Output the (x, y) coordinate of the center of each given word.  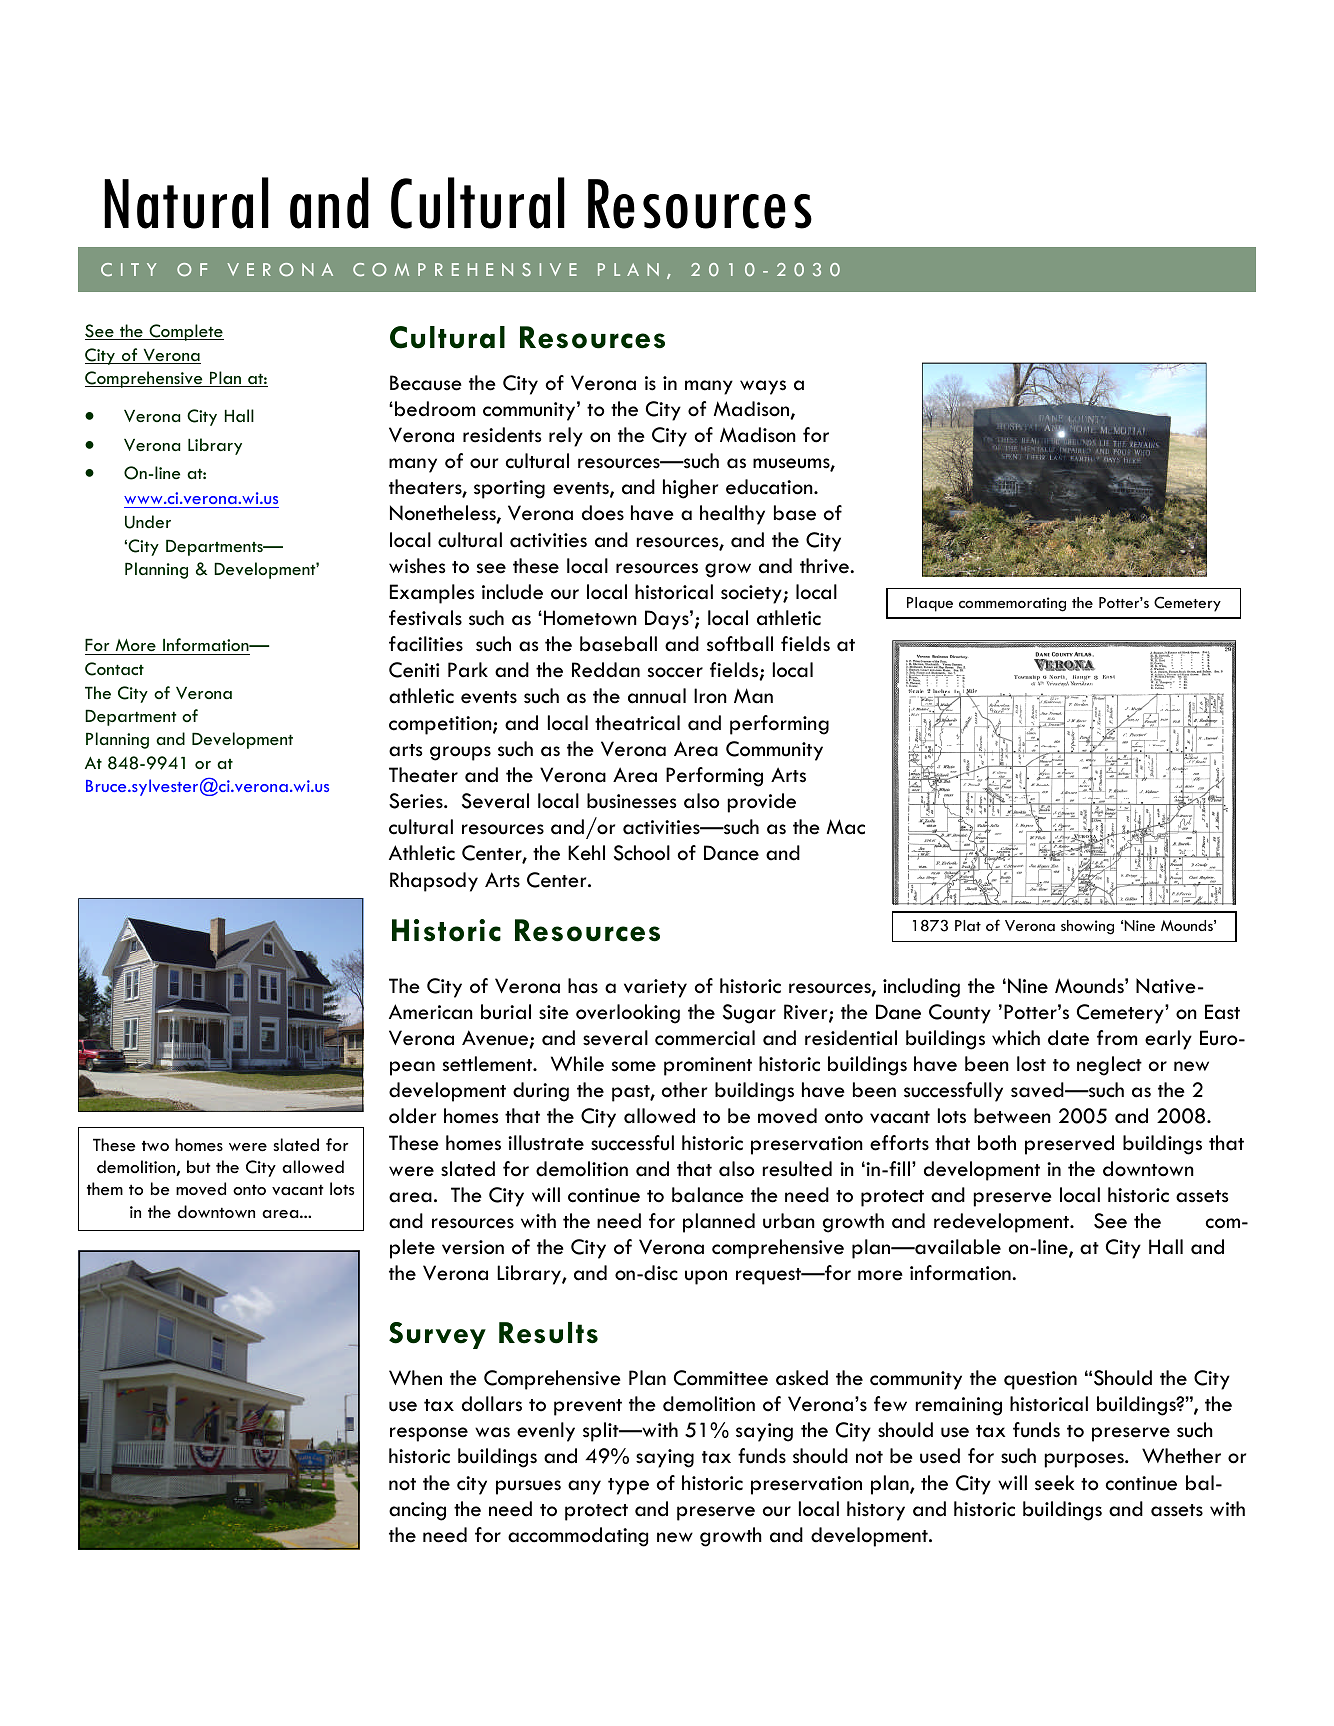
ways (763, 387)
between (1012, 1116)
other (684, 1090)
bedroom (435, 409)
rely (566, 437)
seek (1054, 1483)
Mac (846, 827)
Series (417, 801)
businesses (632, 801)
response (429, 1434)
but (199, 1166)
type (628, 1486)
